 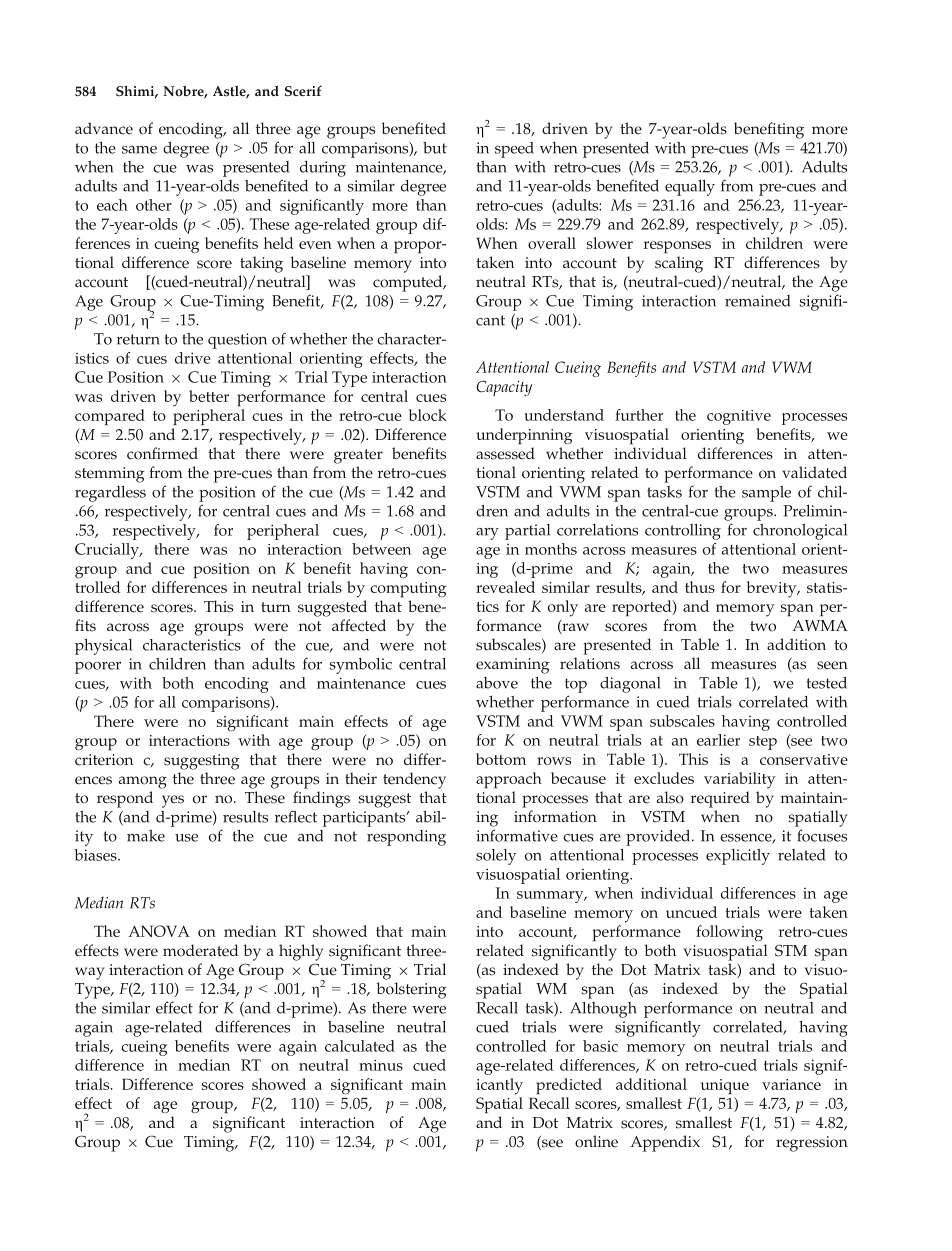 What do you see at coordinates (435, 148) in the page?
I see `but` at bounding box center [435, 148].
